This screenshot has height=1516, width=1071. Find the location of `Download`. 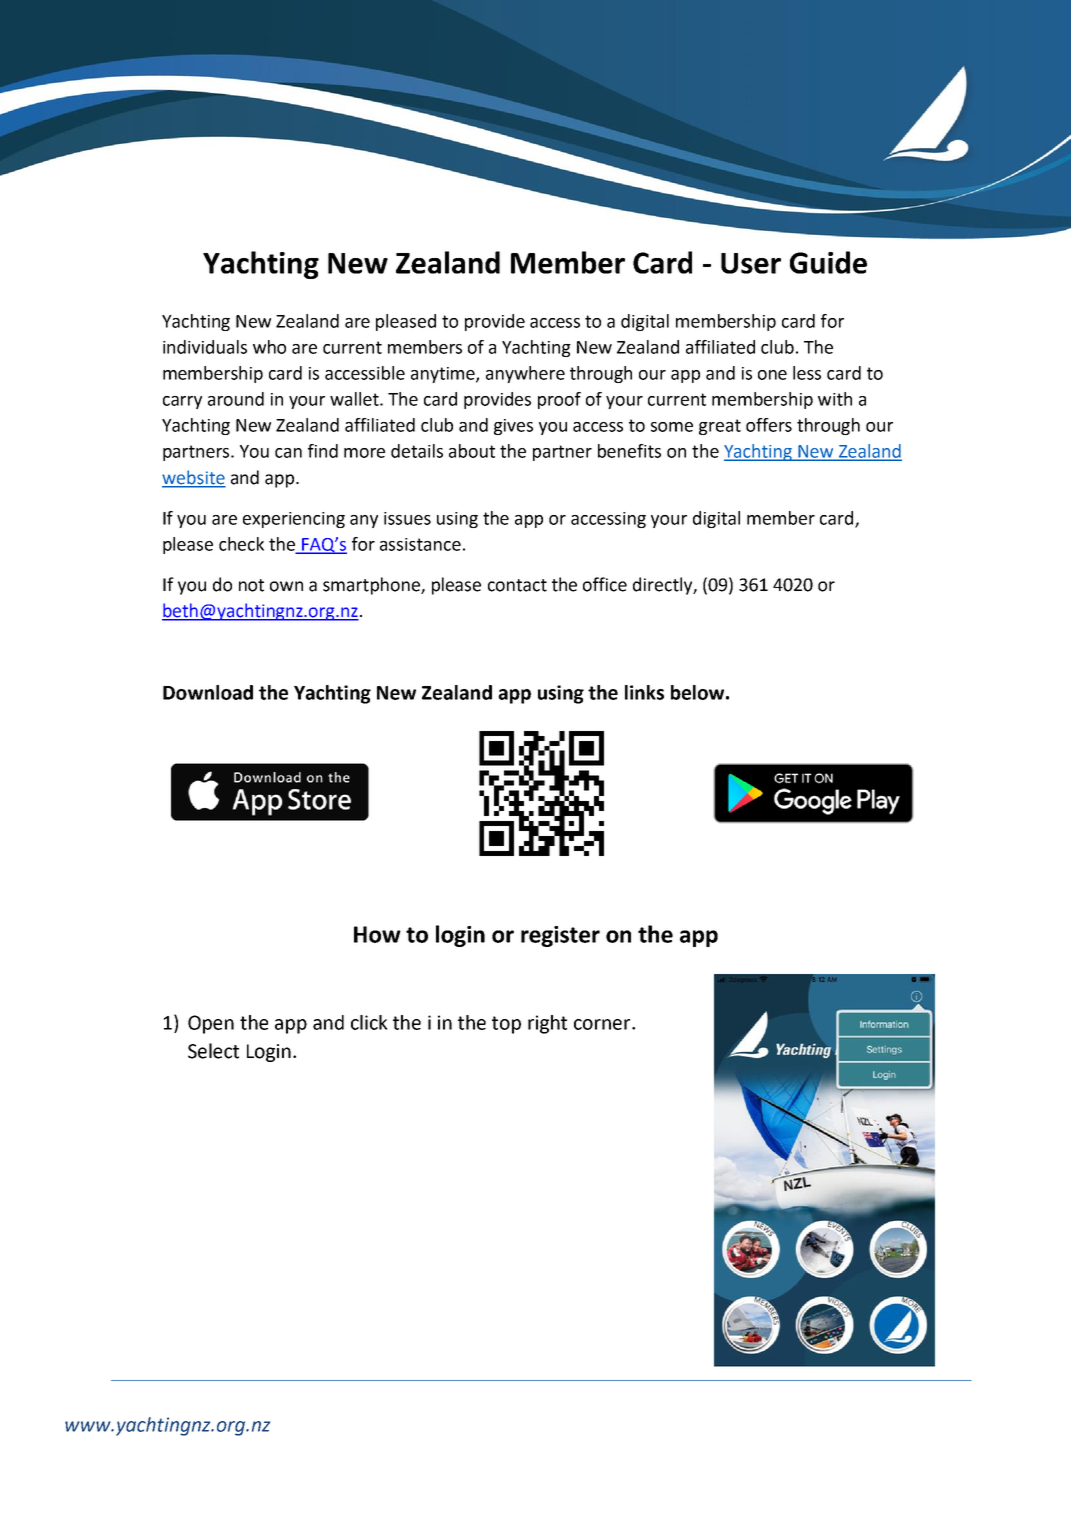

Download is located at coordinates (208, 692).
